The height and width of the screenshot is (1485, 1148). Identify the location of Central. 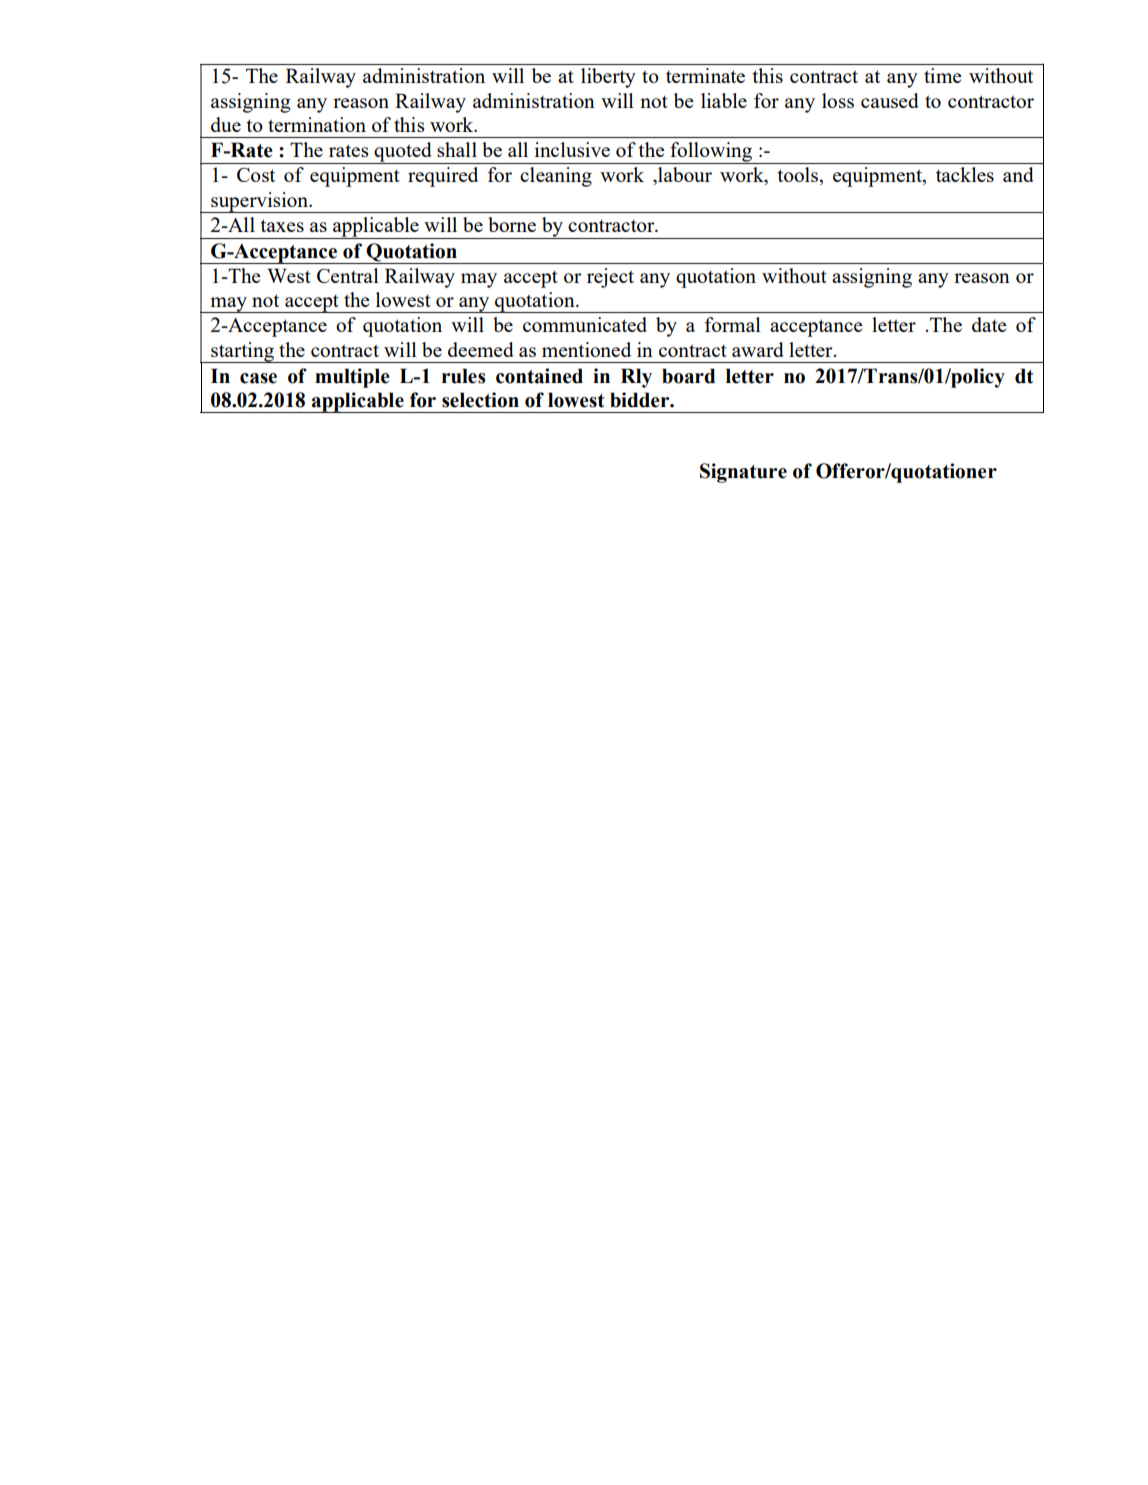
(348, 275).
